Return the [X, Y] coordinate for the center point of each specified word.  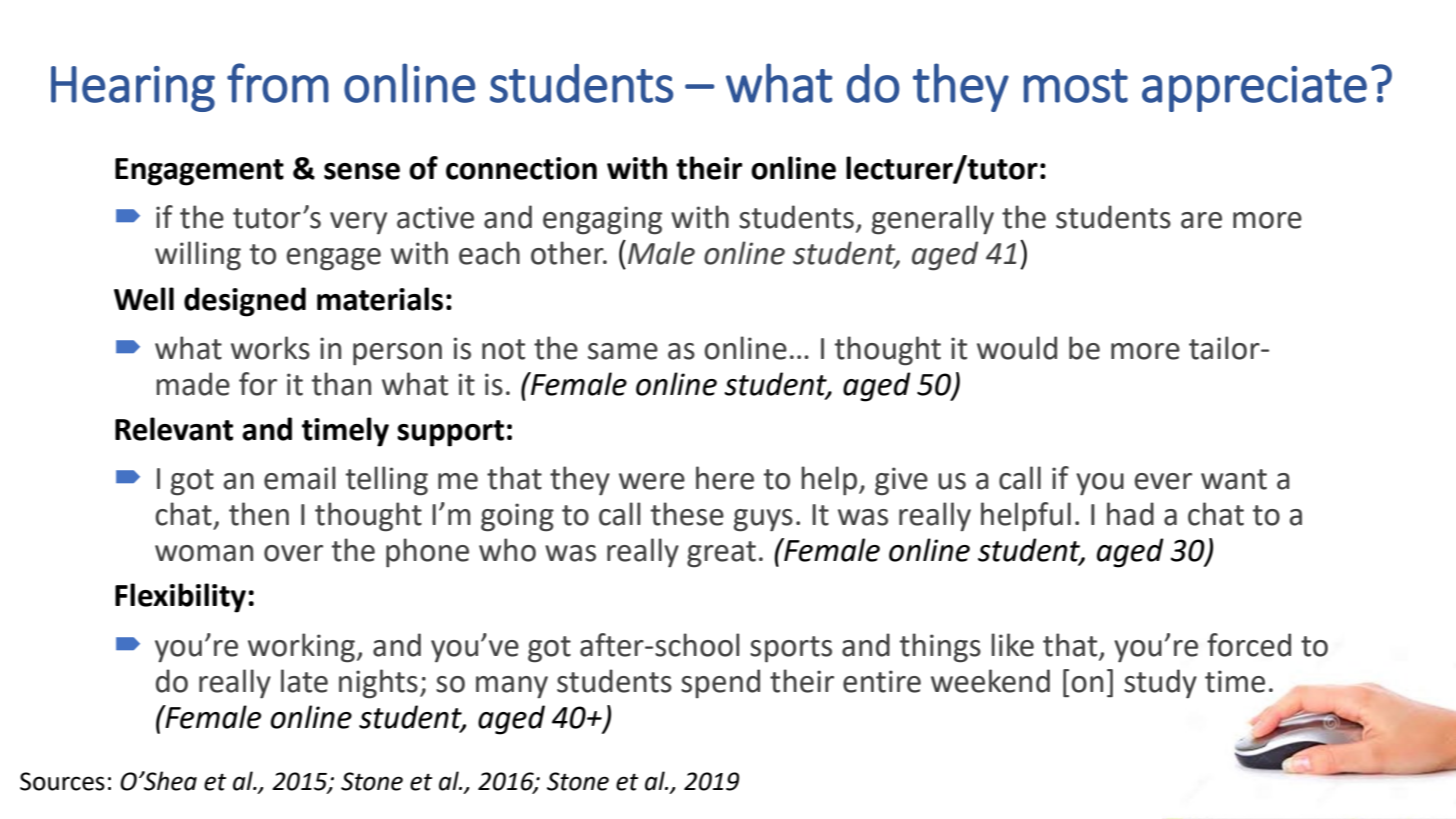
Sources [62, 781]
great [721, 554]
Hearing [133, 89]
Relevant [174, 429]
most [1076, 86]
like [1012, 645]
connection [521, 168]
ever [1163, 481]
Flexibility [180, 598]
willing [198, 256]
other [568, 253]
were [652, 481]
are [1201, 220]
